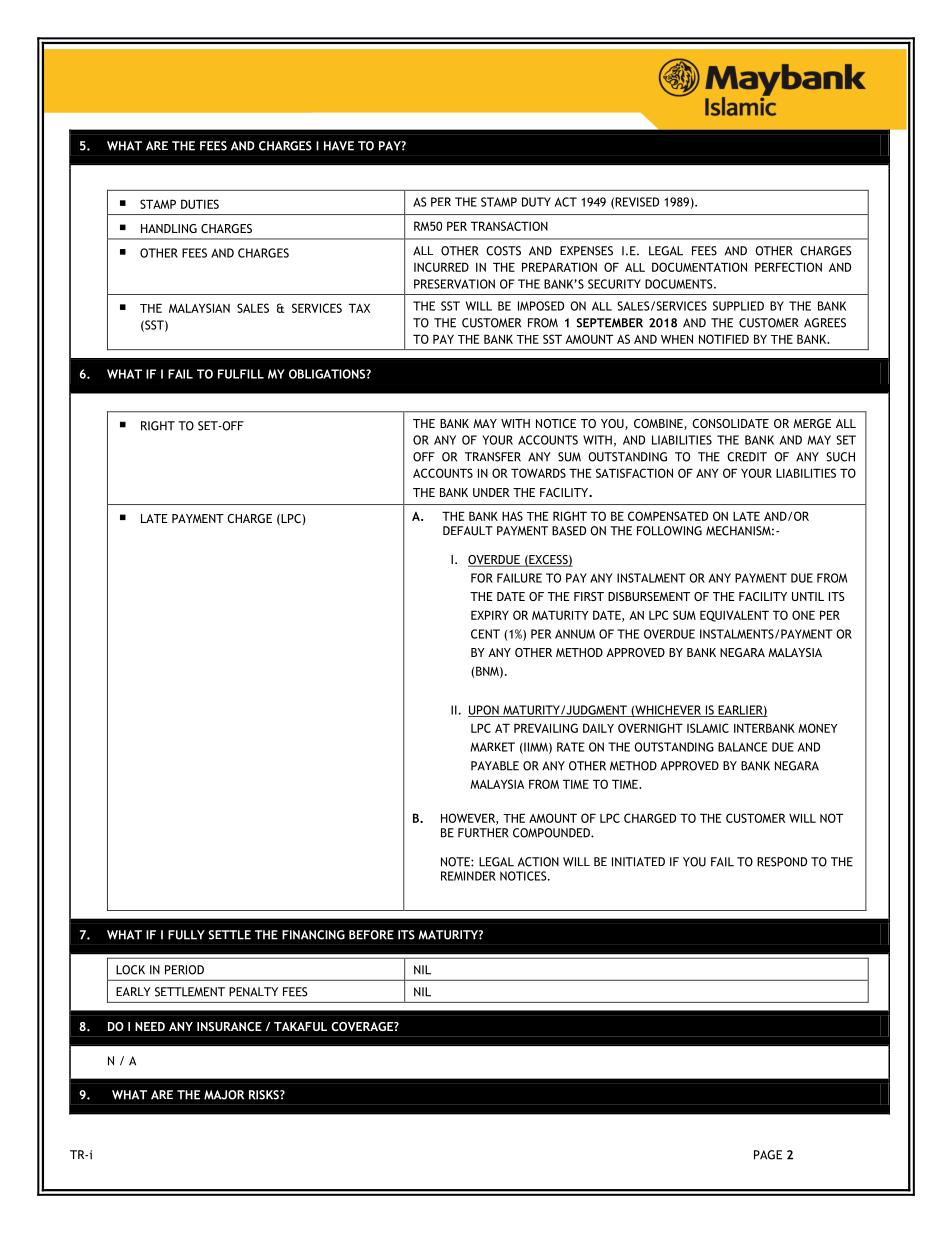 The image size is (952, 1233). What do you see at coordinates (536, 202) in the page?
I see `DUTY` at bounding box center [536, 202].
